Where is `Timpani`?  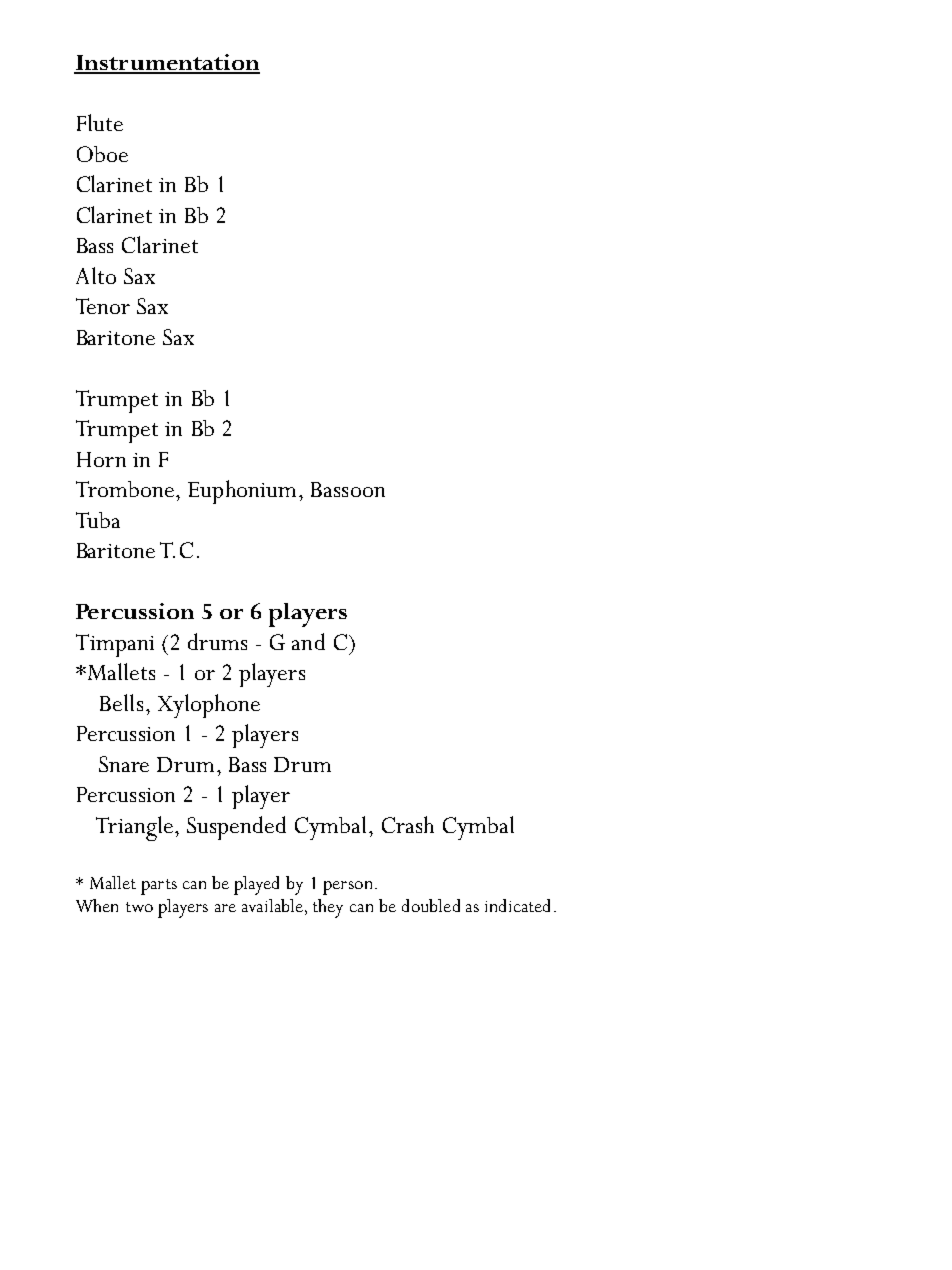
Timpani is located at coordinates (115, 645).
